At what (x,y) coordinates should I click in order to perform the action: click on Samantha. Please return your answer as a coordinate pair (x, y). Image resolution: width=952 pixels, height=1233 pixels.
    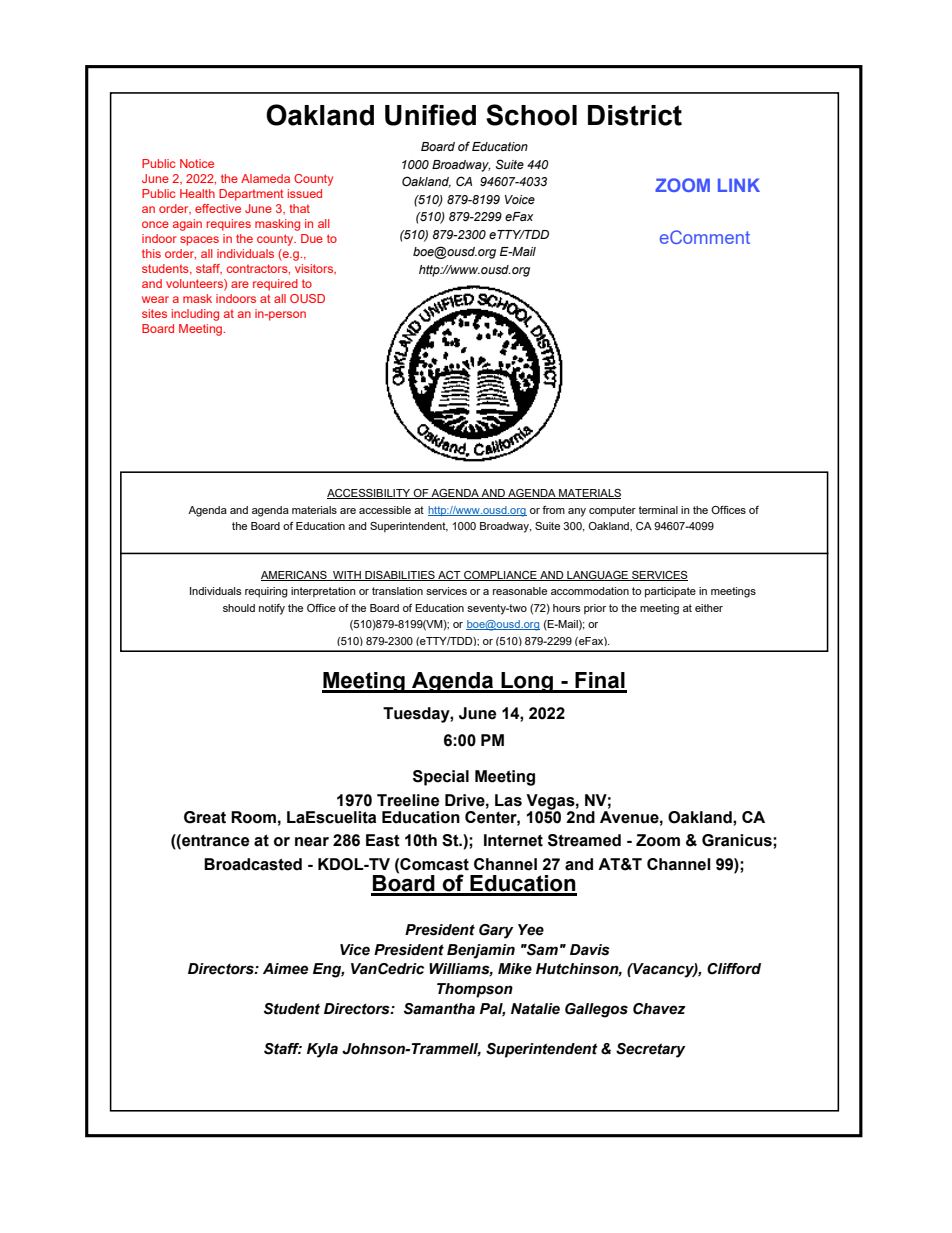
    Looking at the image, I should click on (439, 1009).
